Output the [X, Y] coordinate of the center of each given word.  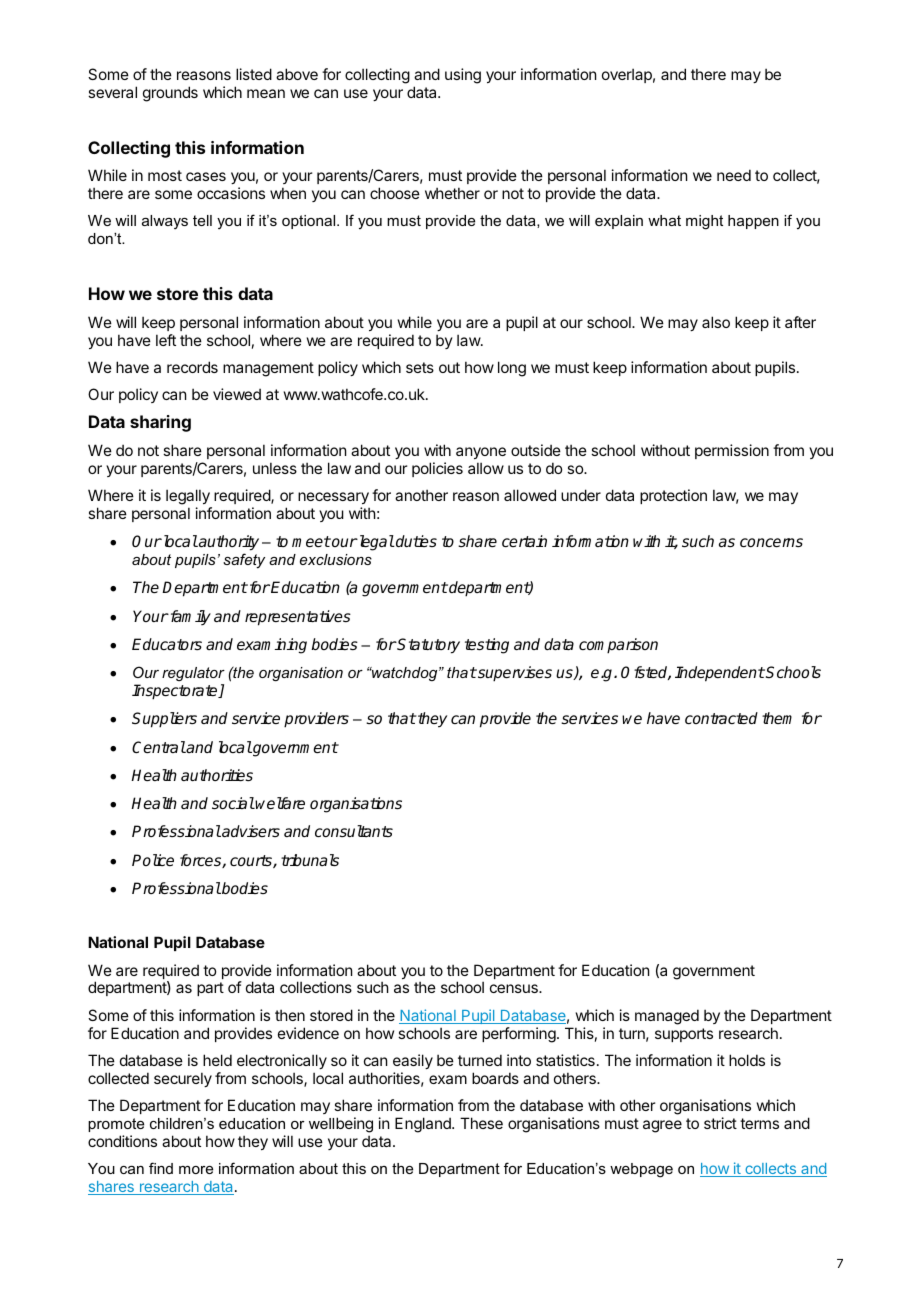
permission [732, 451]
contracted [721, 718]
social [233, 803]
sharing [160, 423]
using [463, 76]
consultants [354, 831]
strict [720, 1123]
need [734, 175]
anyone [481, 455]
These [481, 1123]
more [196, 1170]
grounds [170, 94]
